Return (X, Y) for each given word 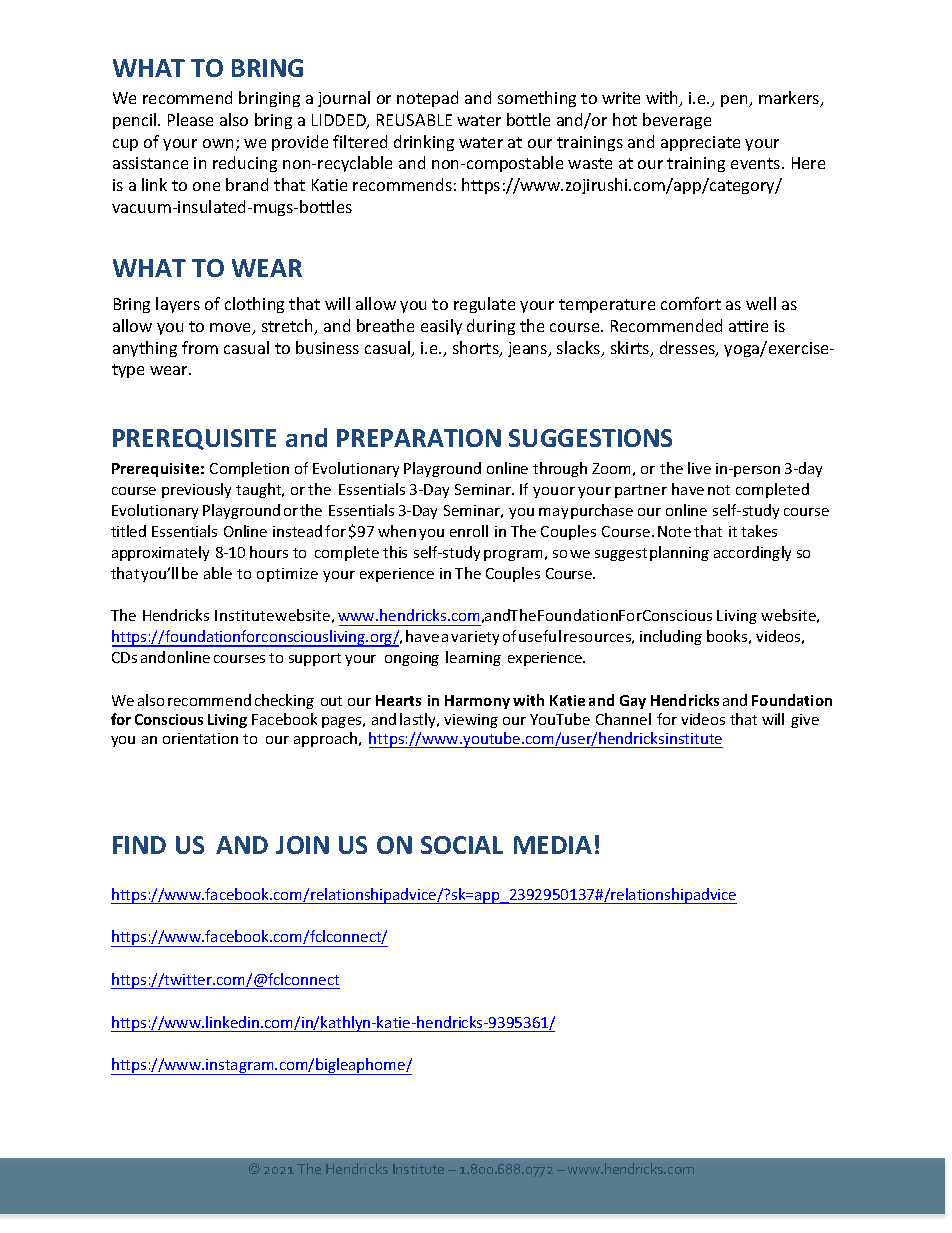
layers (178, 305)
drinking (424, 143)
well (761, 303)
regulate (484, 305)
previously (196, 490)
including (671, 637)
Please (190, 119)
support (315, 659)
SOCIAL (462, 845)
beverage (677, 121)
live (699, 468)
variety (475, 638)
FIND (139, 845)
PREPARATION (419, 438)
